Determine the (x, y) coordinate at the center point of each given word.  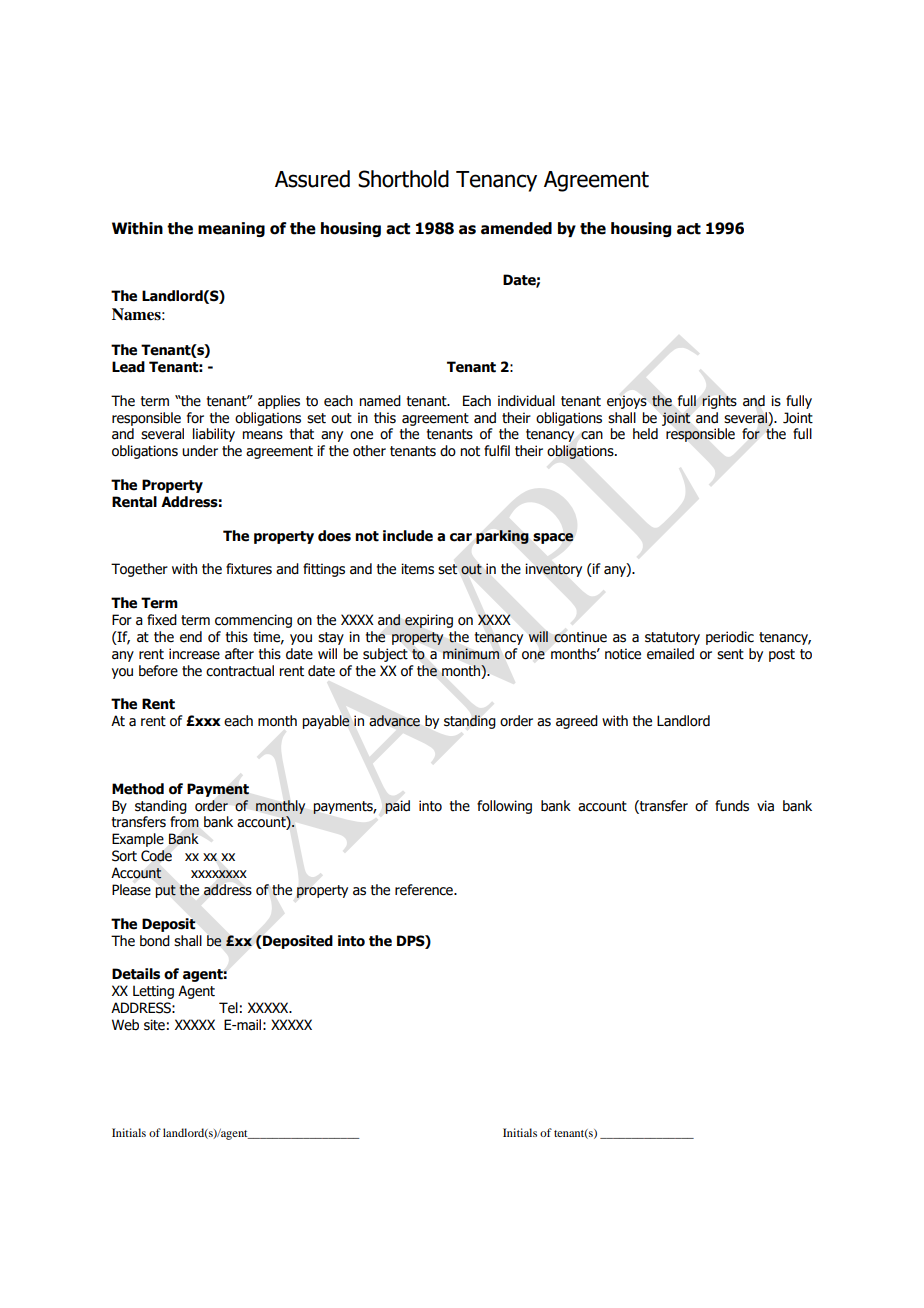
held (645, 434)
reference (425, 890)
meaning (231, 229)
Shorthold (403, 179)
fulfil (497, 450)
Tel (228, 1008)
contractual (240, 671)
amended (516, 228)
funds (732, 806)
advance (394, 721)
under (200, 451)
